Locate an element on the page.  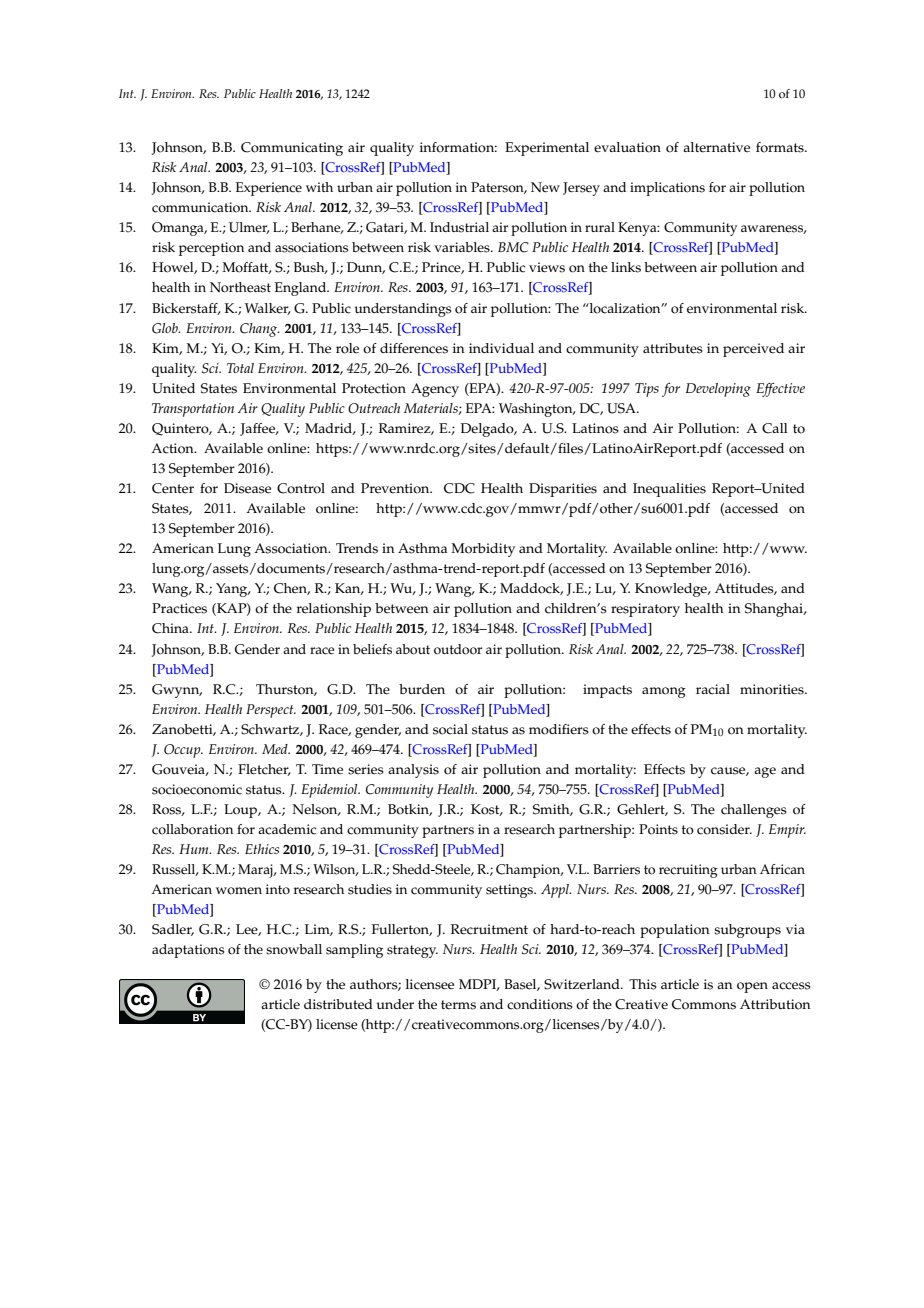
New is located at coordinates (545, 187).
